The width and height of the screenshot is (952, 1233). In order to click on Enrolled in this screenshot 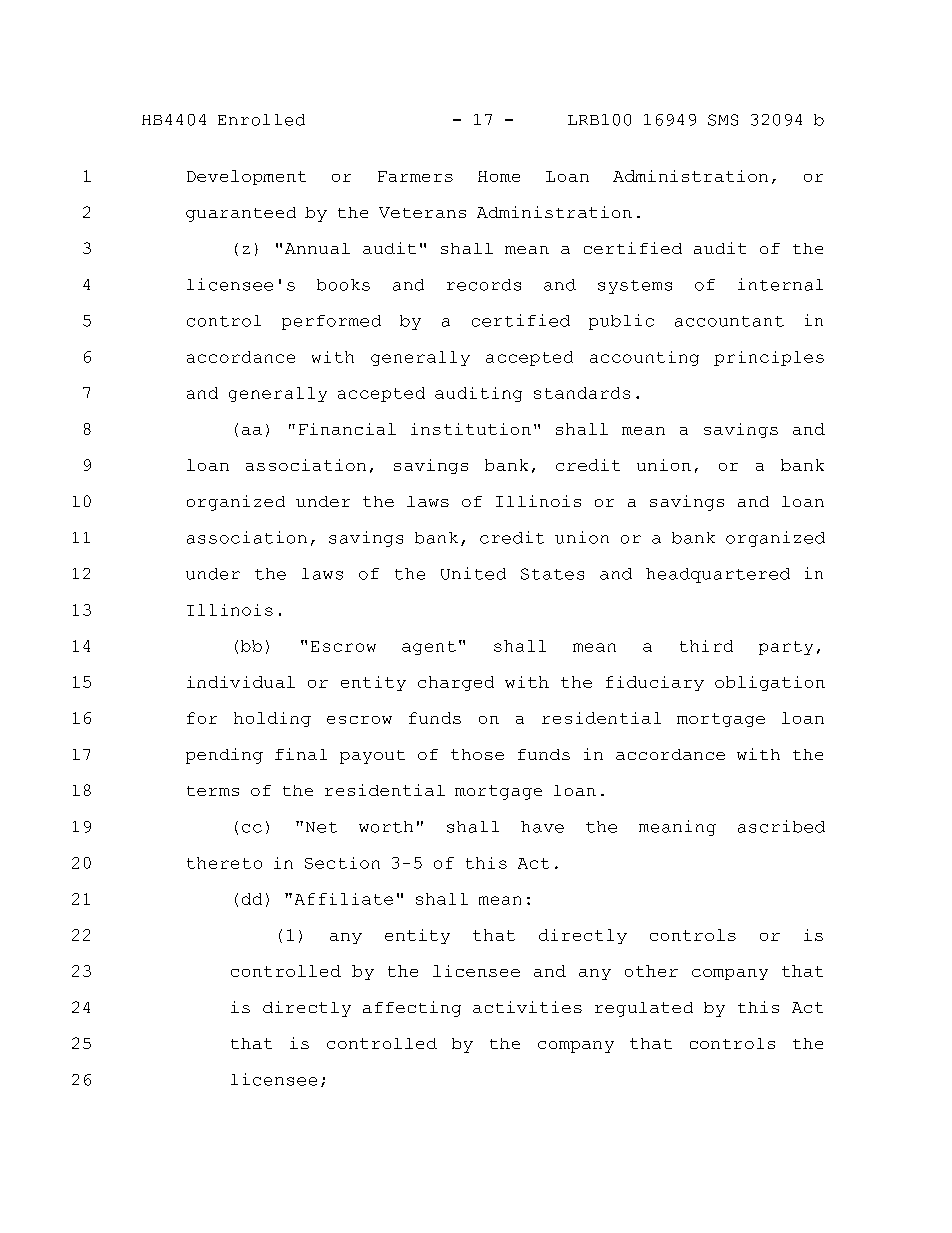, I will do `click(261, 120)`.
